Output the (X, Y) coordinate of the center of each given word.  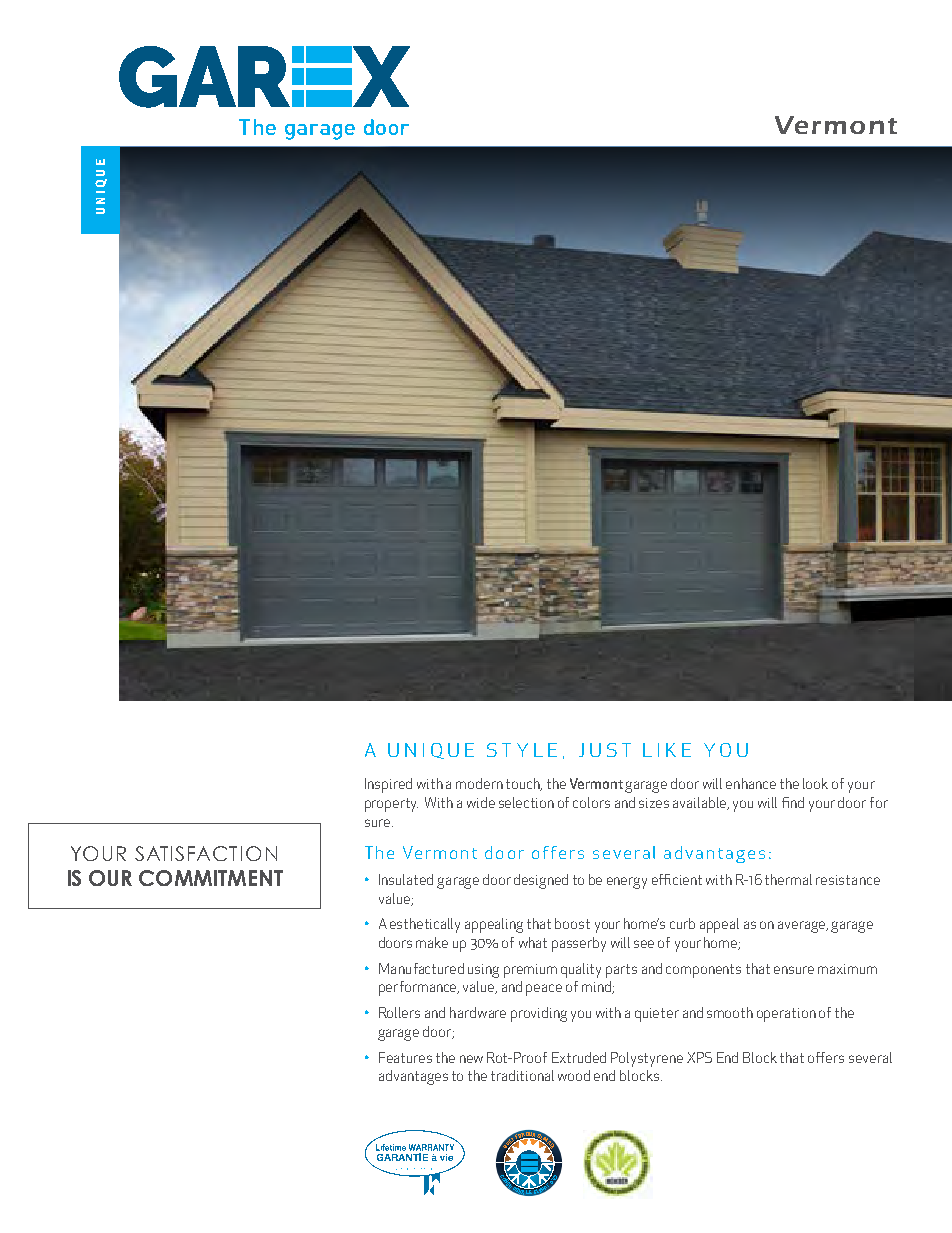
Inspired (388, 785)
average (803, 927)
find (793, 802)
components (703, 971)
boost (572, 923)
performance (419, 988)
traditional (522, 1075)
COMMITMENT (211, 878)
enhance (751, 783)
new (471, 1059)
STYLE (522, 750)
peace (544, 990)
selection (526, 802)
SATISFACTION (206, 853)
